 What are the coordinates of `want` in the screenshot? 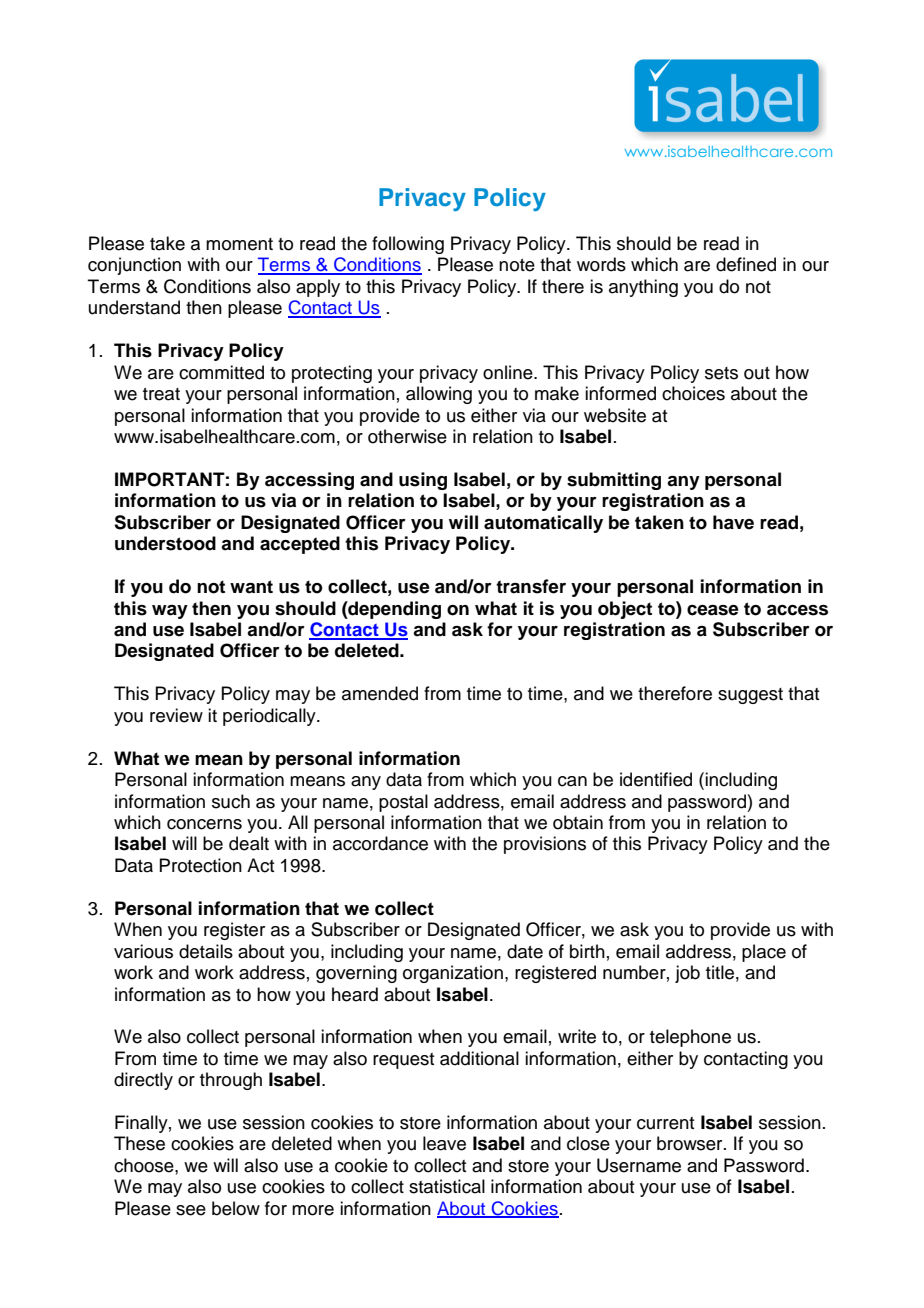 It's located at (251, 587).
